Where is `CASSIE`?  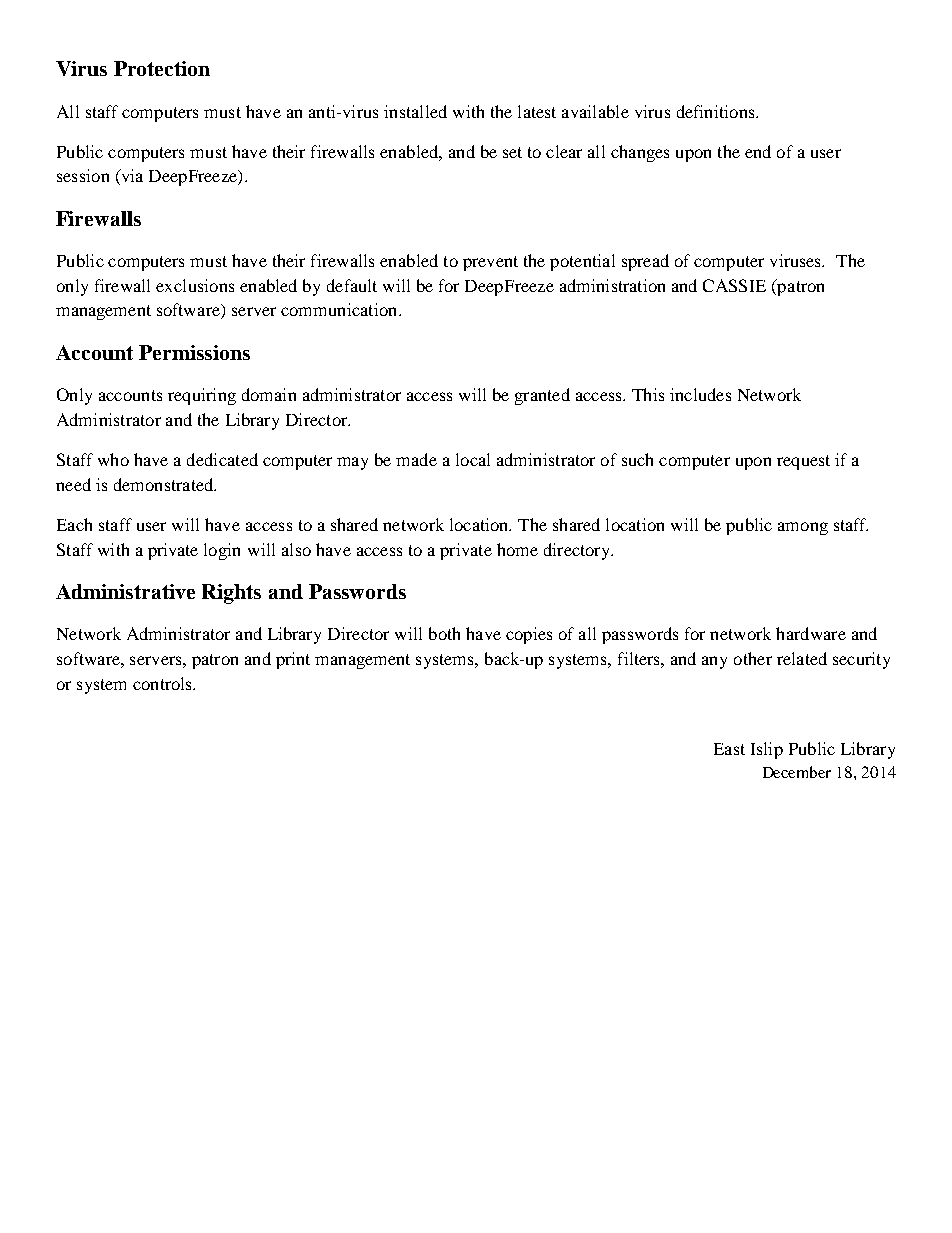
CASSIE is located at coordinates (734, 285).
